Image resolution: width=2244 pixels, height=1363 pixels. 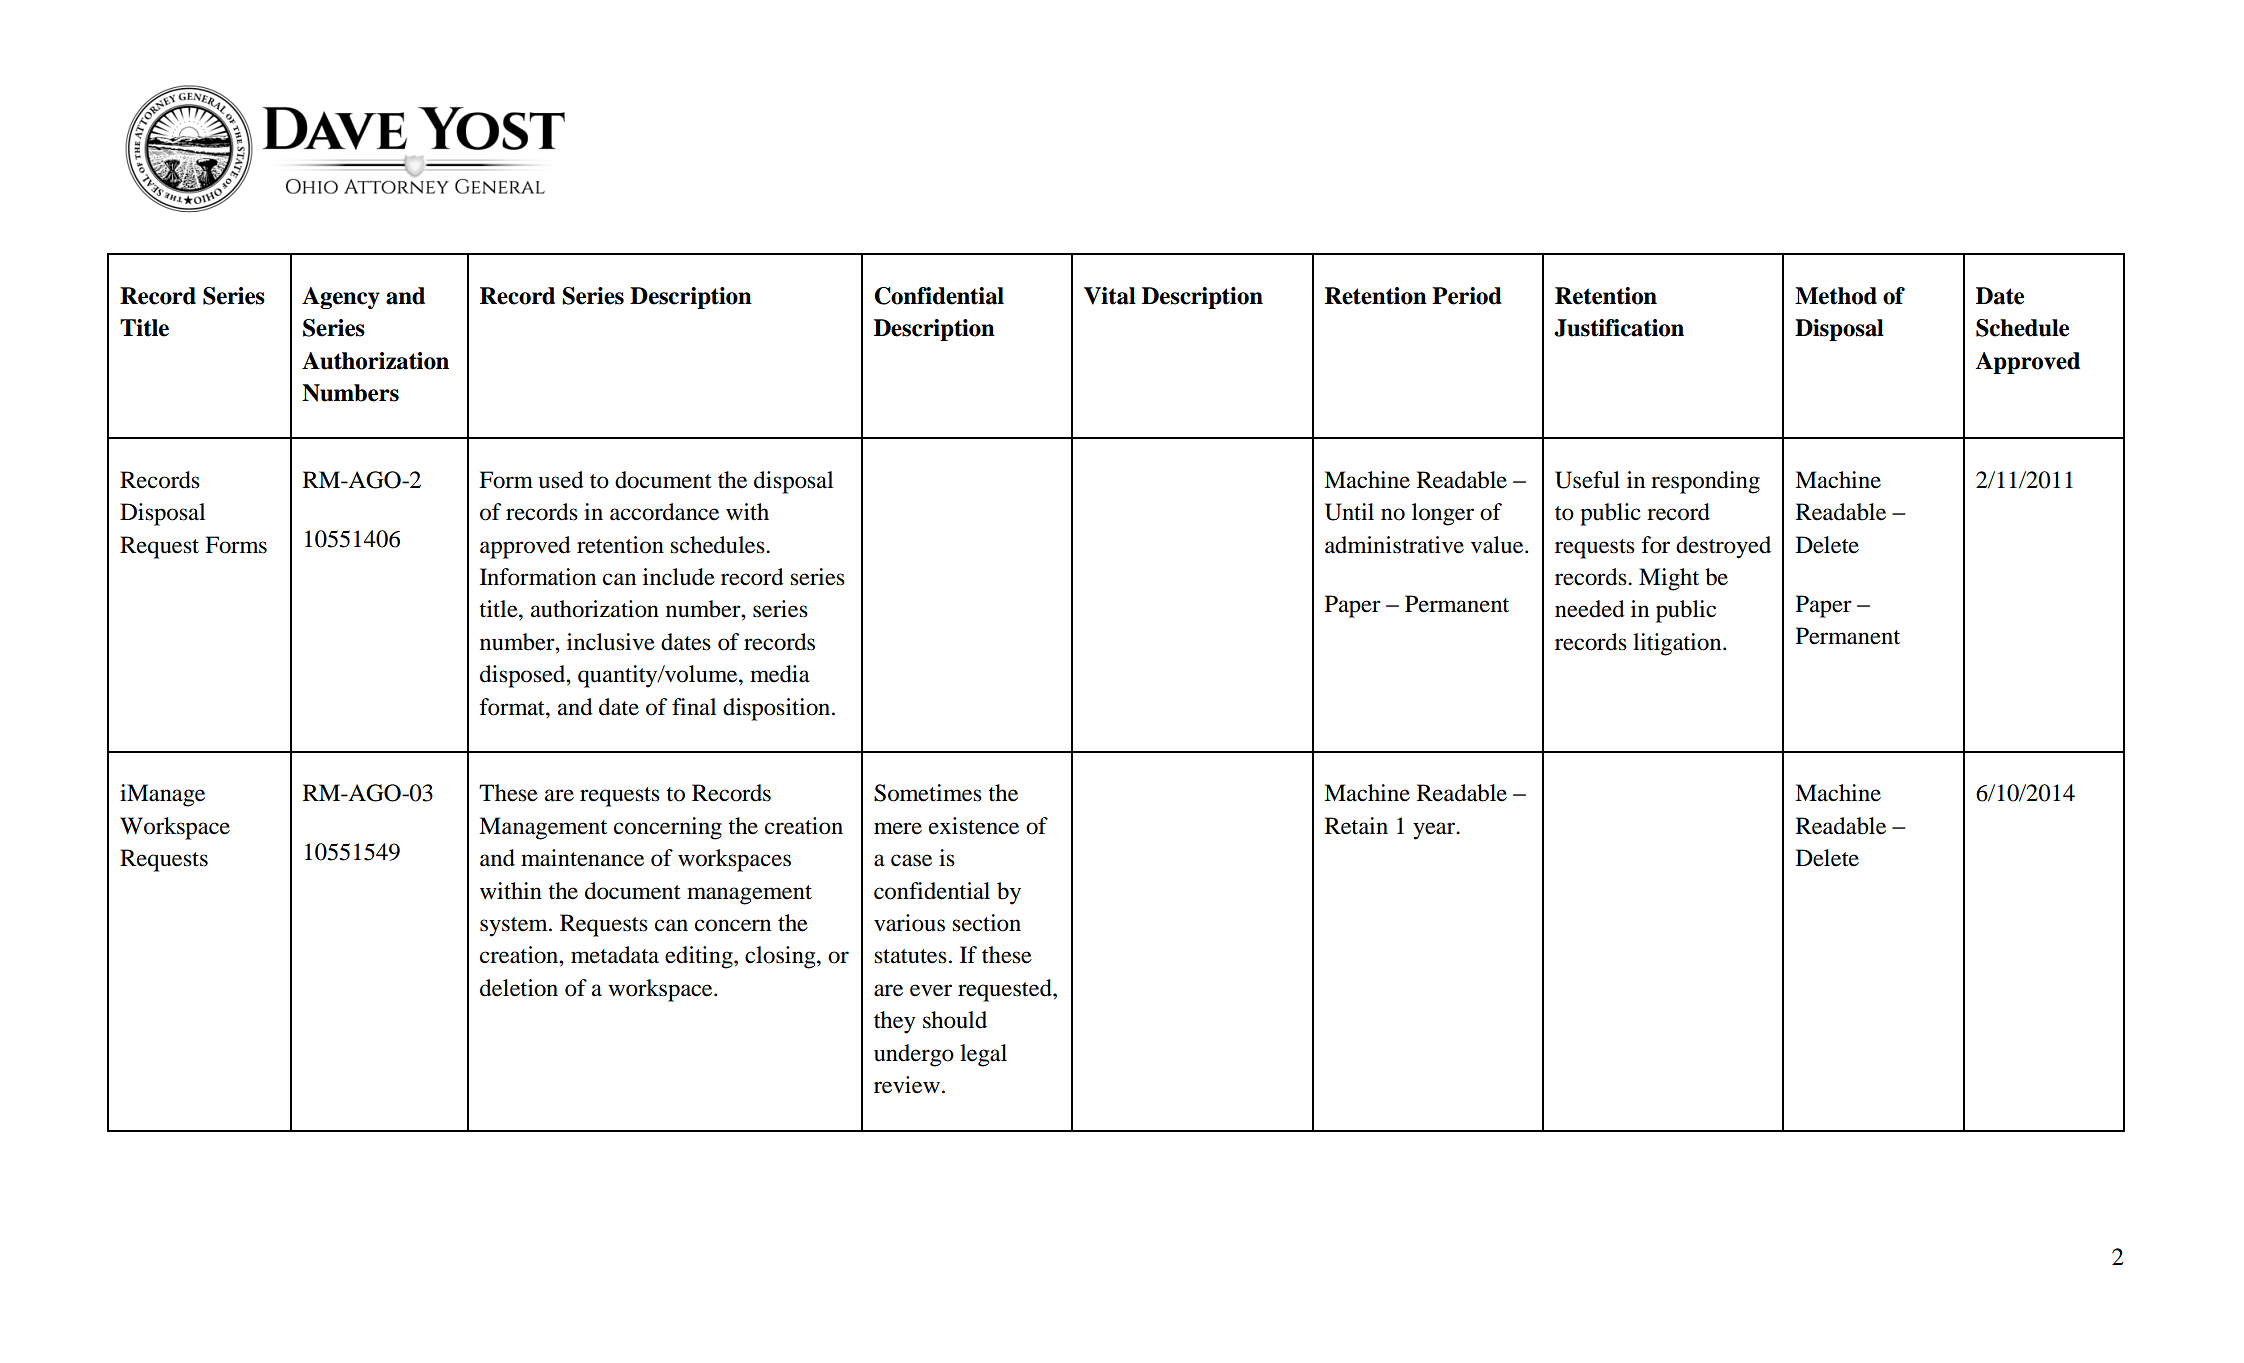 What do you see at coordinates (519, 988) in the page?
I see `deletion` at bounding box center [519, 988].
